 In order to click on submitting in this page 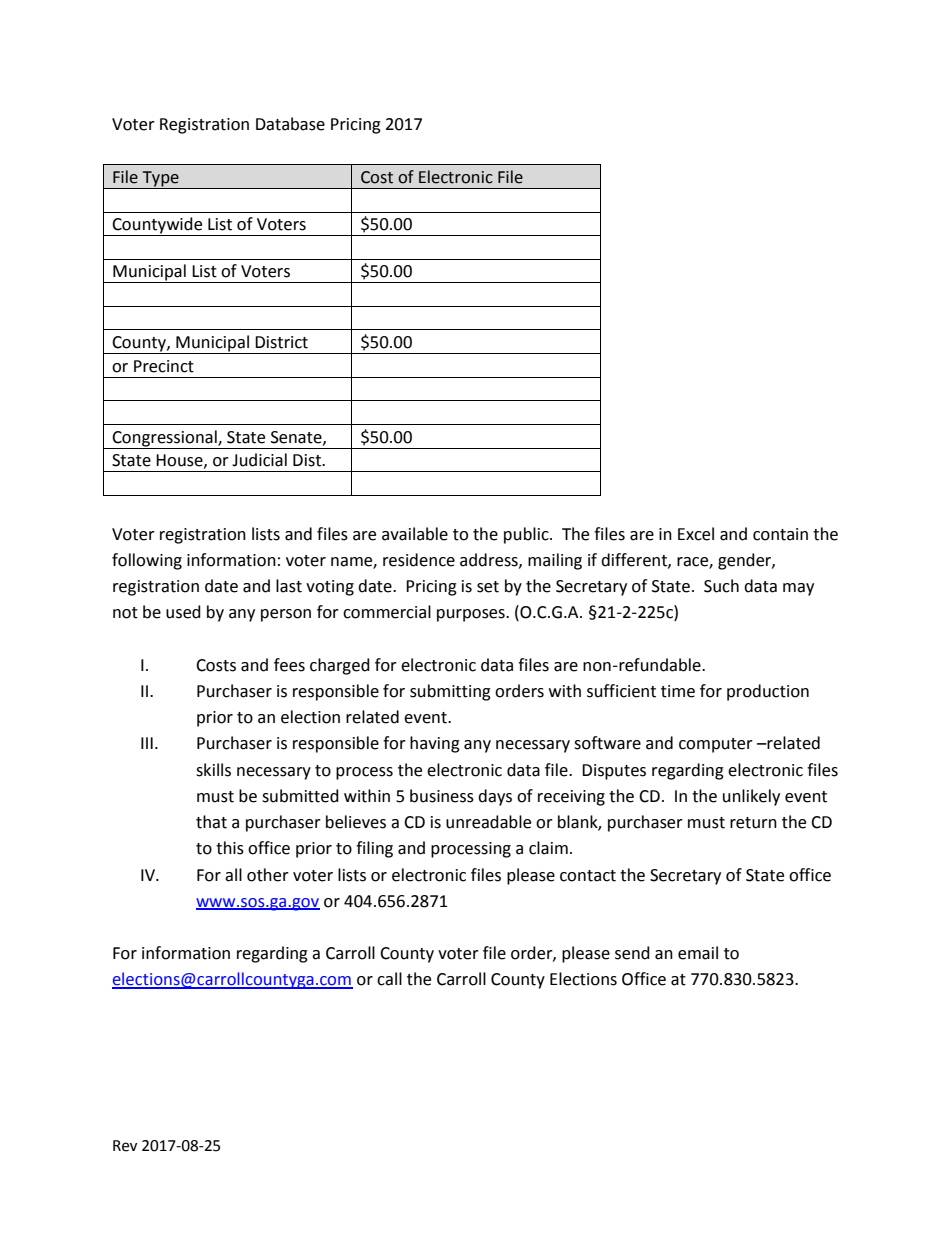, I will do `click(450, 692)`.
